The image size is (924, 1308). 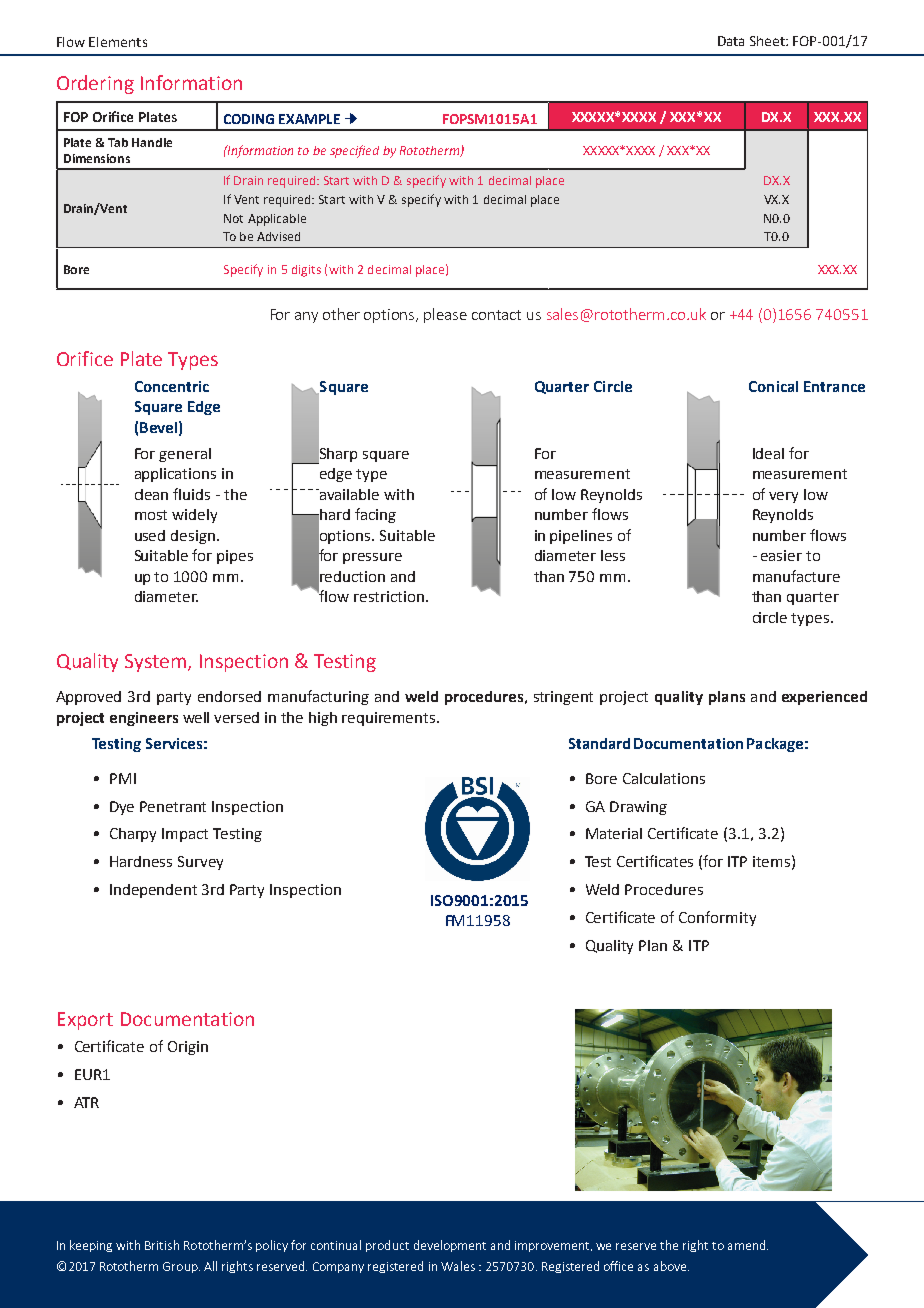 What do you see at coordinates (717, 918) in the screenshot?
I see `Conformity` at bounding box center [717, 918].
